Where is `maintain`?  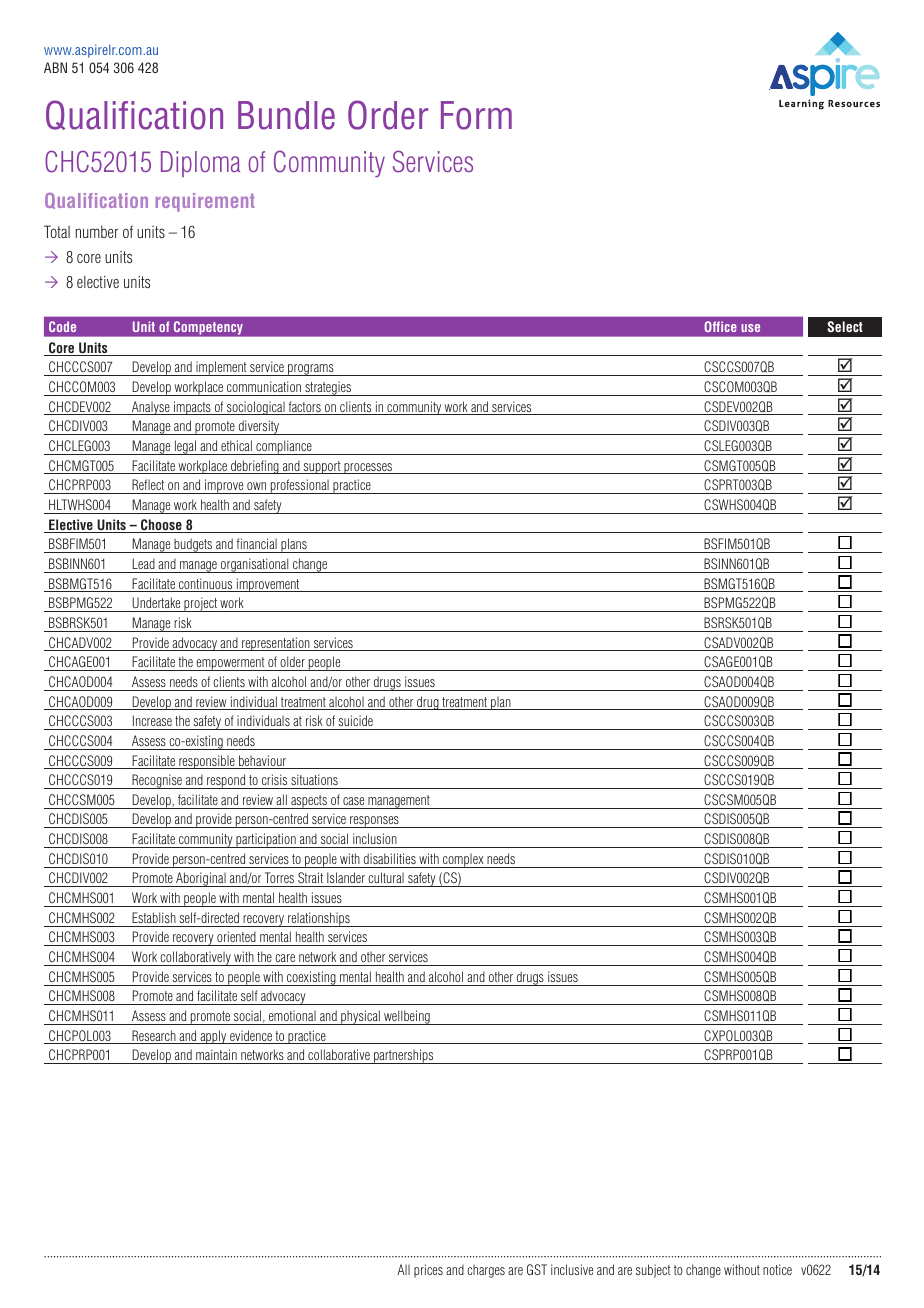 maintain is located at coordinates (216, 1056).
